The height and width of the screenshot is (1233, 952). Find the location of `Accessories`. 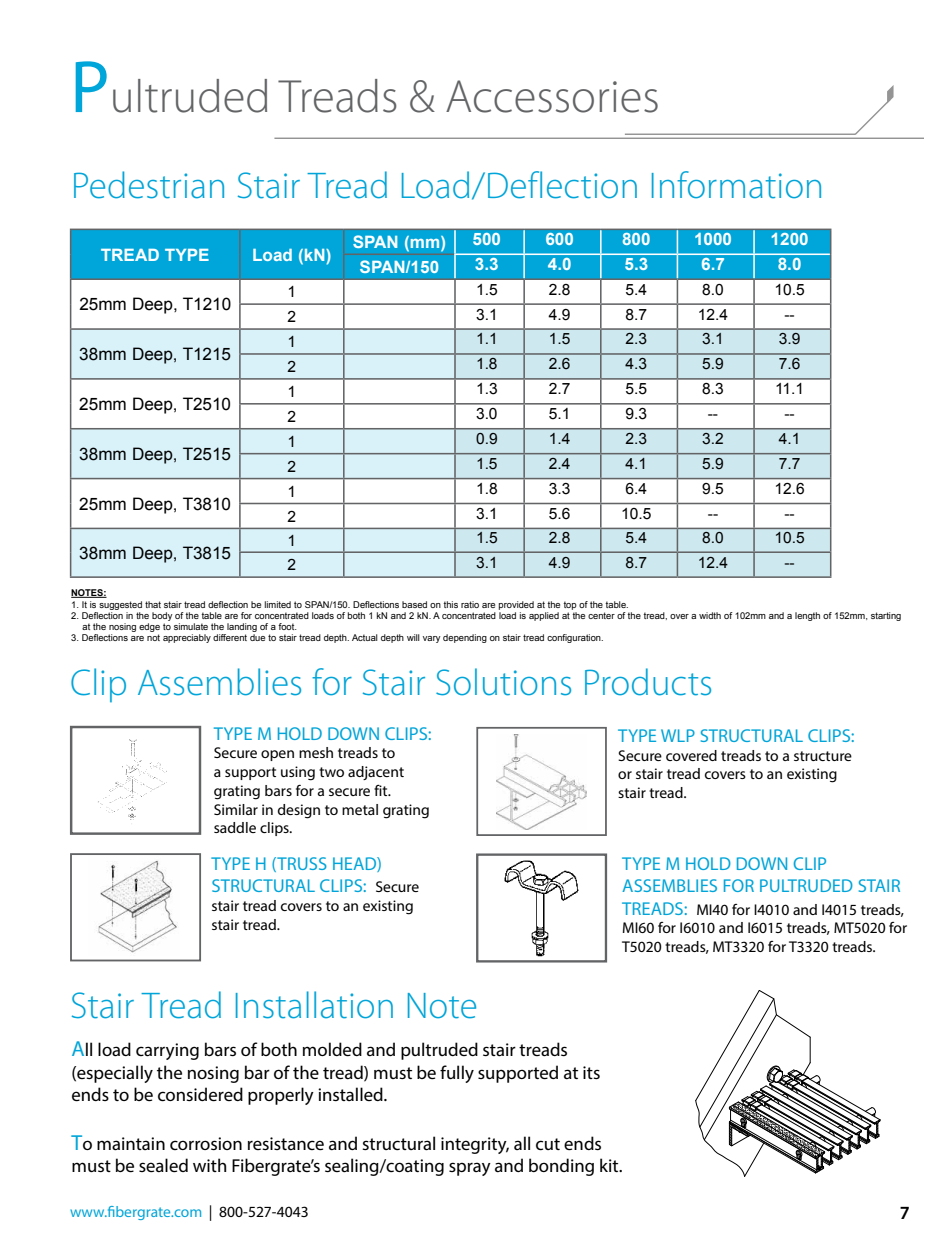

Accessories is located at coordinates (552, 96).
